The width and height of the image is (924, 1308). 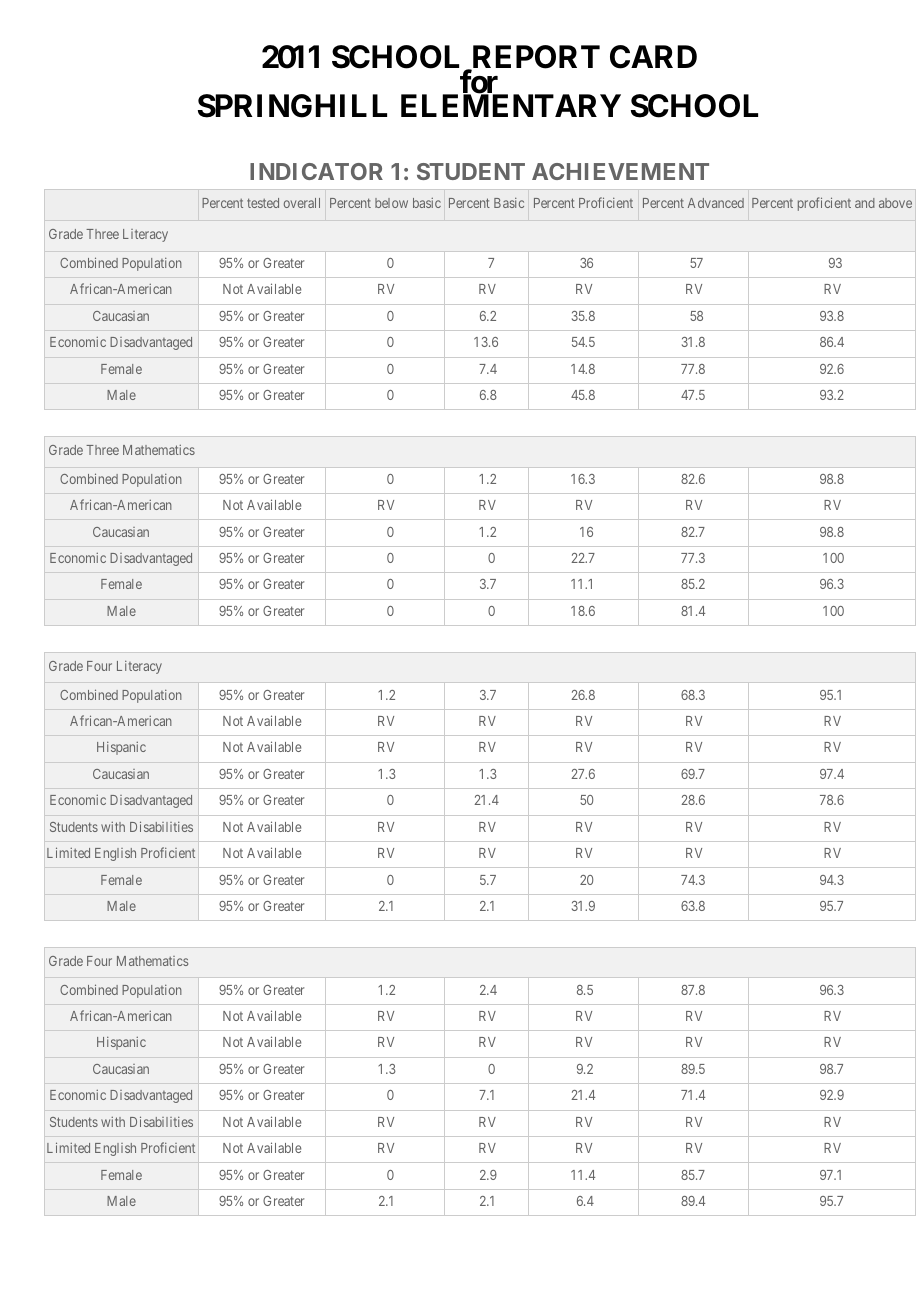 What do you see at coordinates (620, 171) in the image?
I see `ACHIEVEMENT` at bounding box center [620, 171].
